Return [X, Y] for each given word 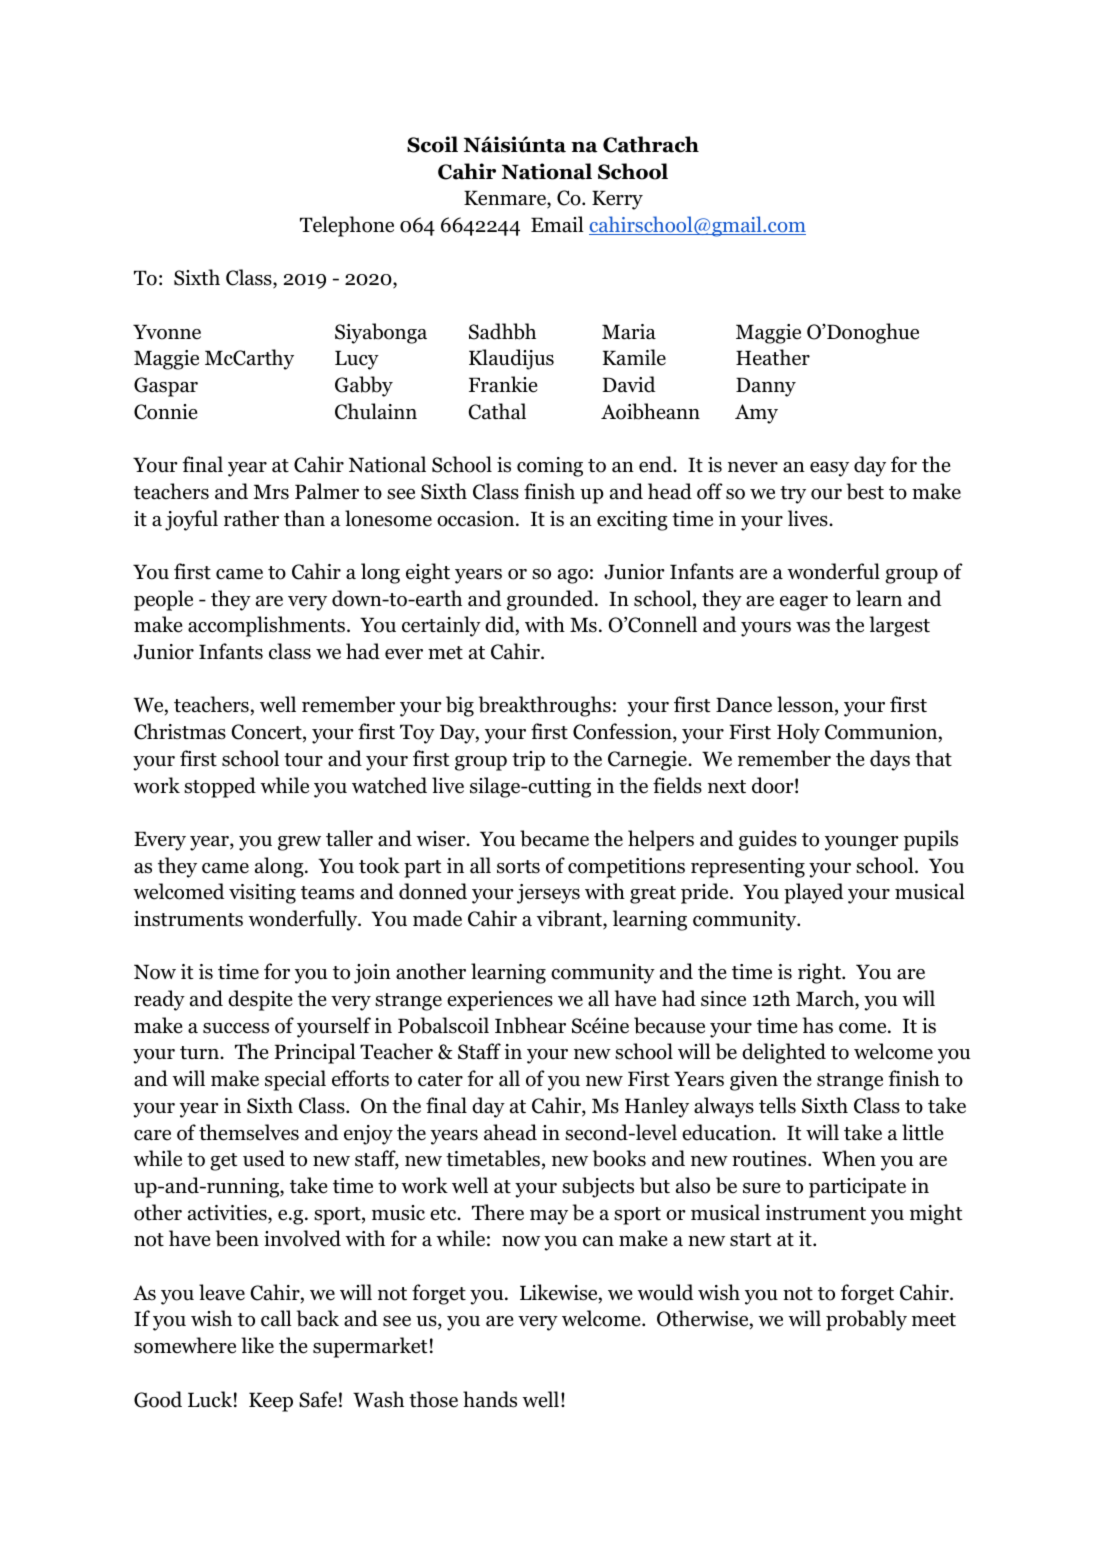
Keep [271, 1402]
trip [528, 761]
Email [557, 224]
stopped [220, 787]
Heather [773, 357]
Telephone [347, 226]
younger [862, 843]
